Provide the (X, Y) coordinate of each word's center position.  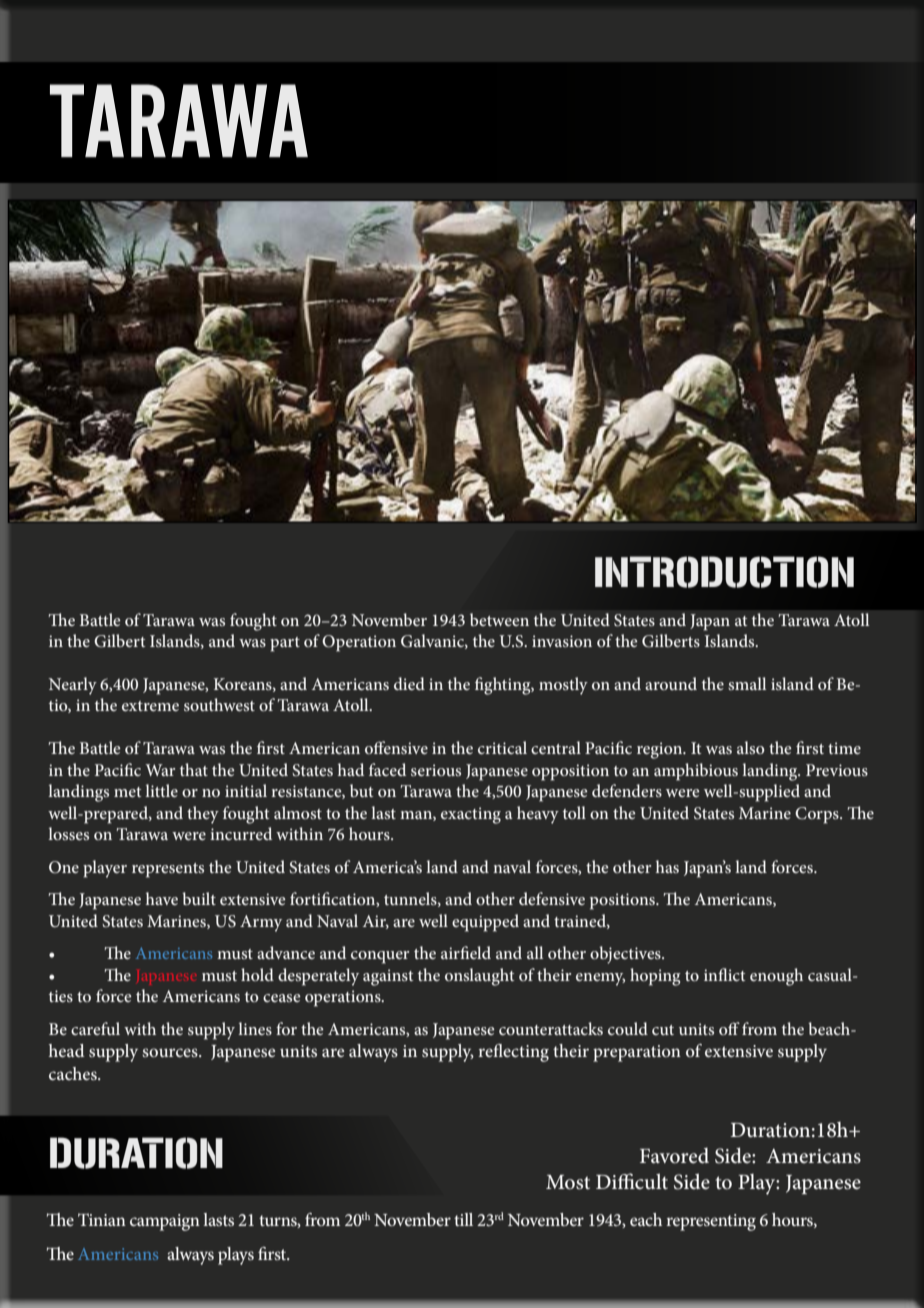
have (162, 898)
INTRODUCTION (724, 572)
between (499, 619)
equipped (485, 923)
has (667, 866)
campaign (165, 1222)
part (285, 644)
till (463, 1219)
